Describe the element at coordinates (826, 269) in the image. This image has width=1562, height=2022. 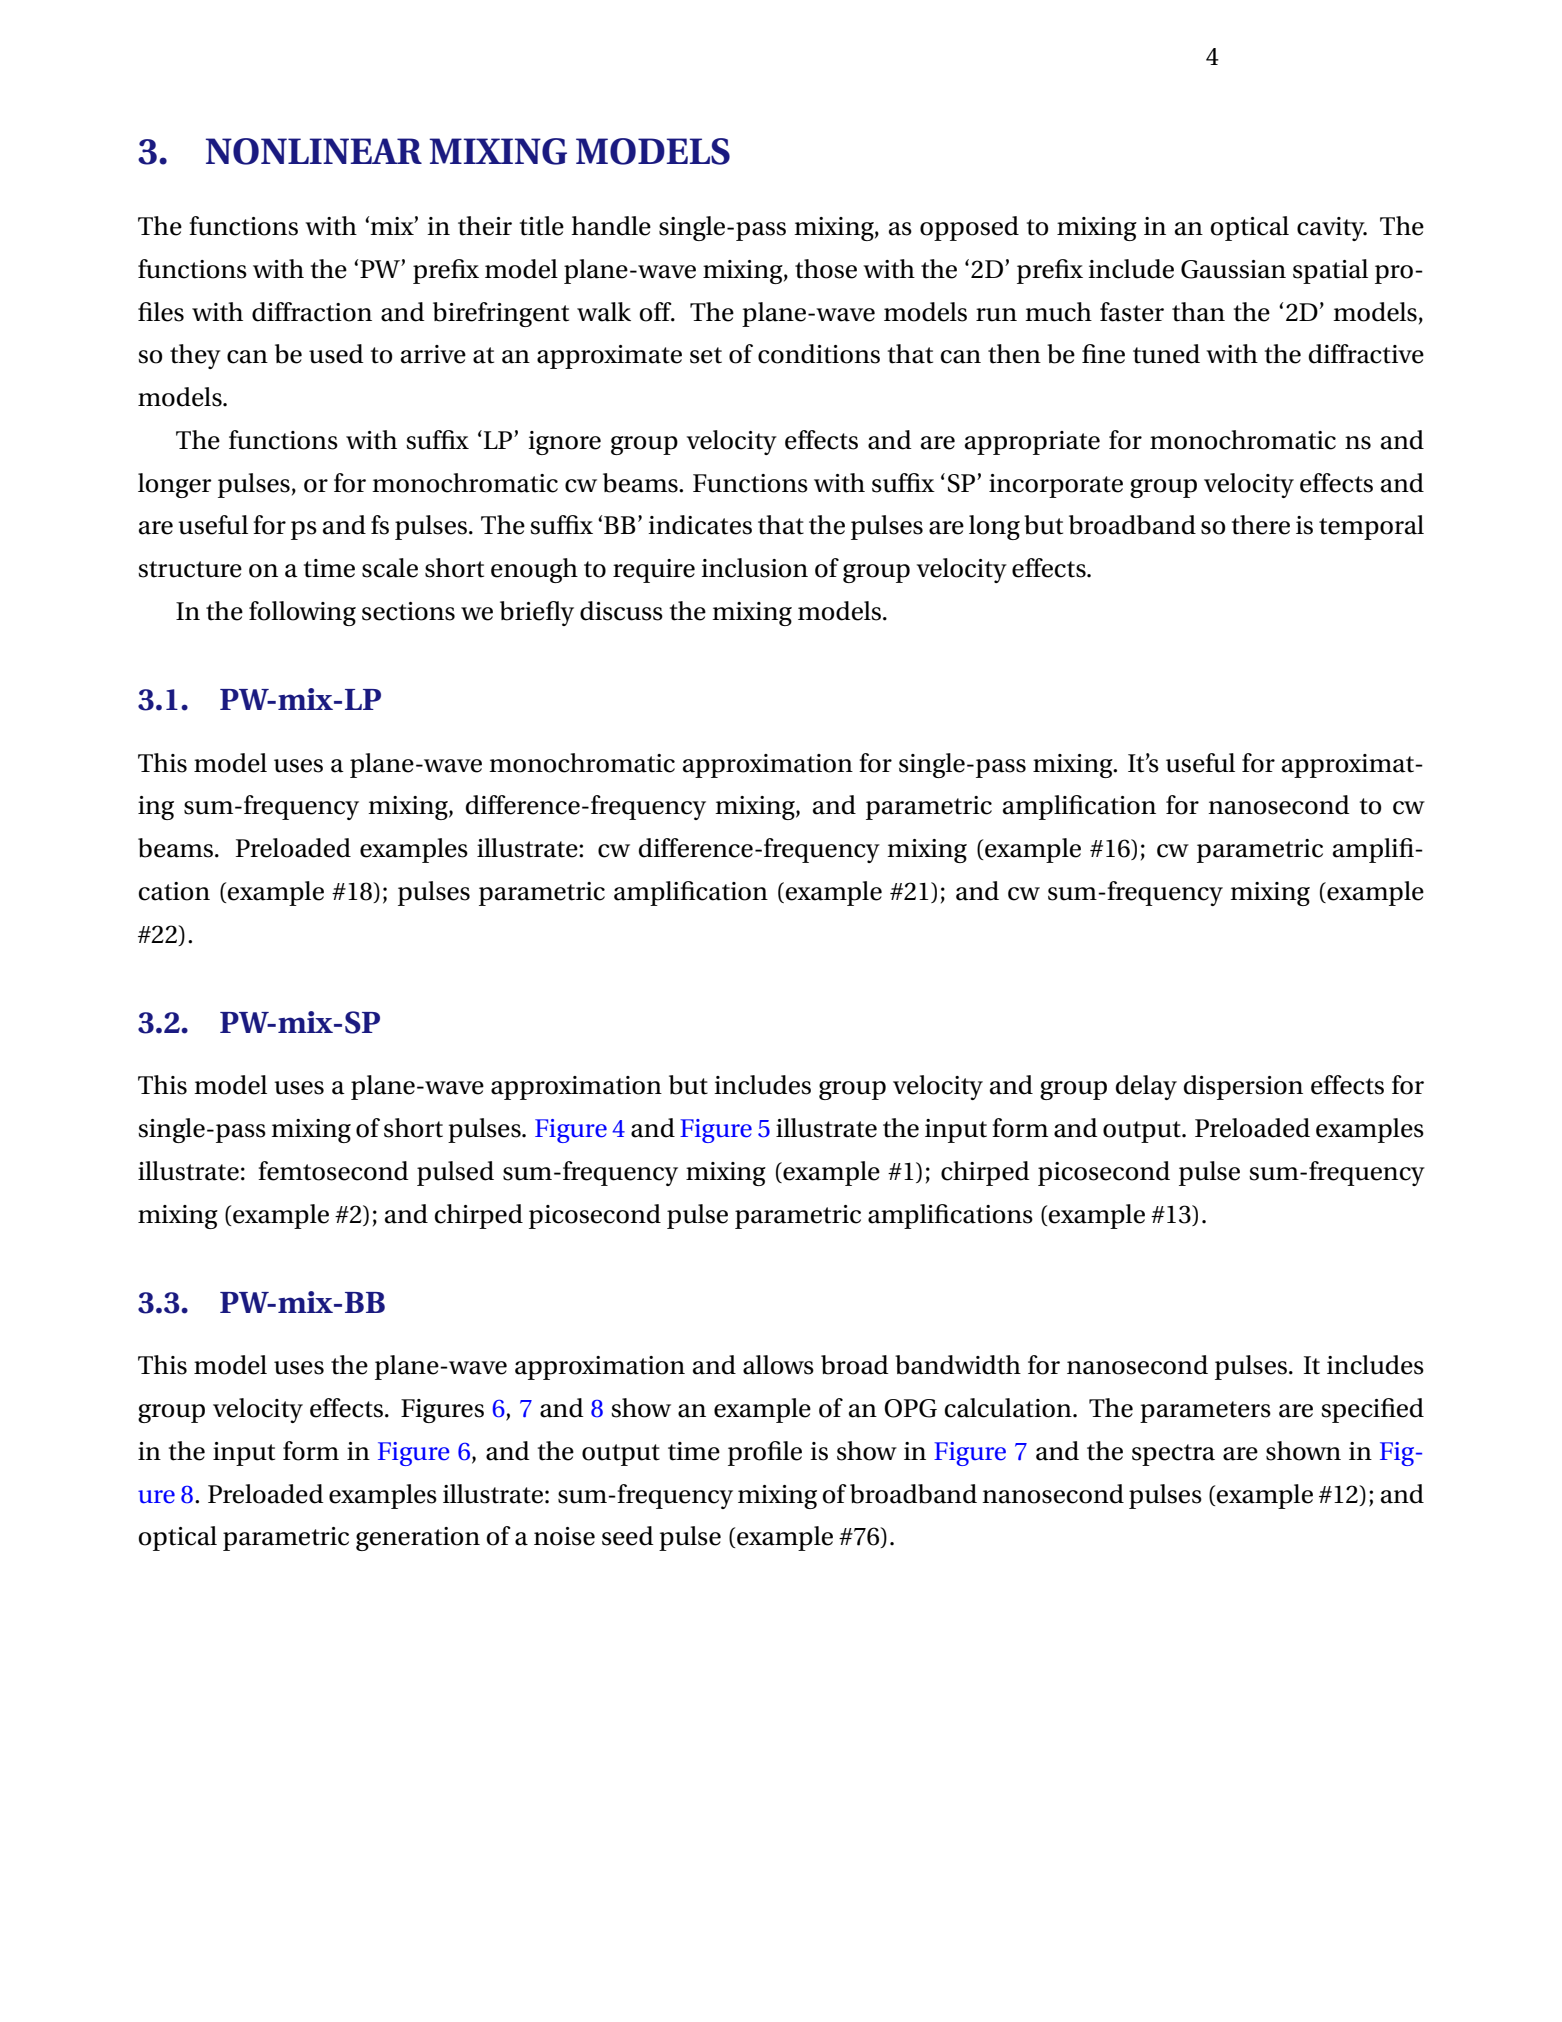
I see `those` at that location.
